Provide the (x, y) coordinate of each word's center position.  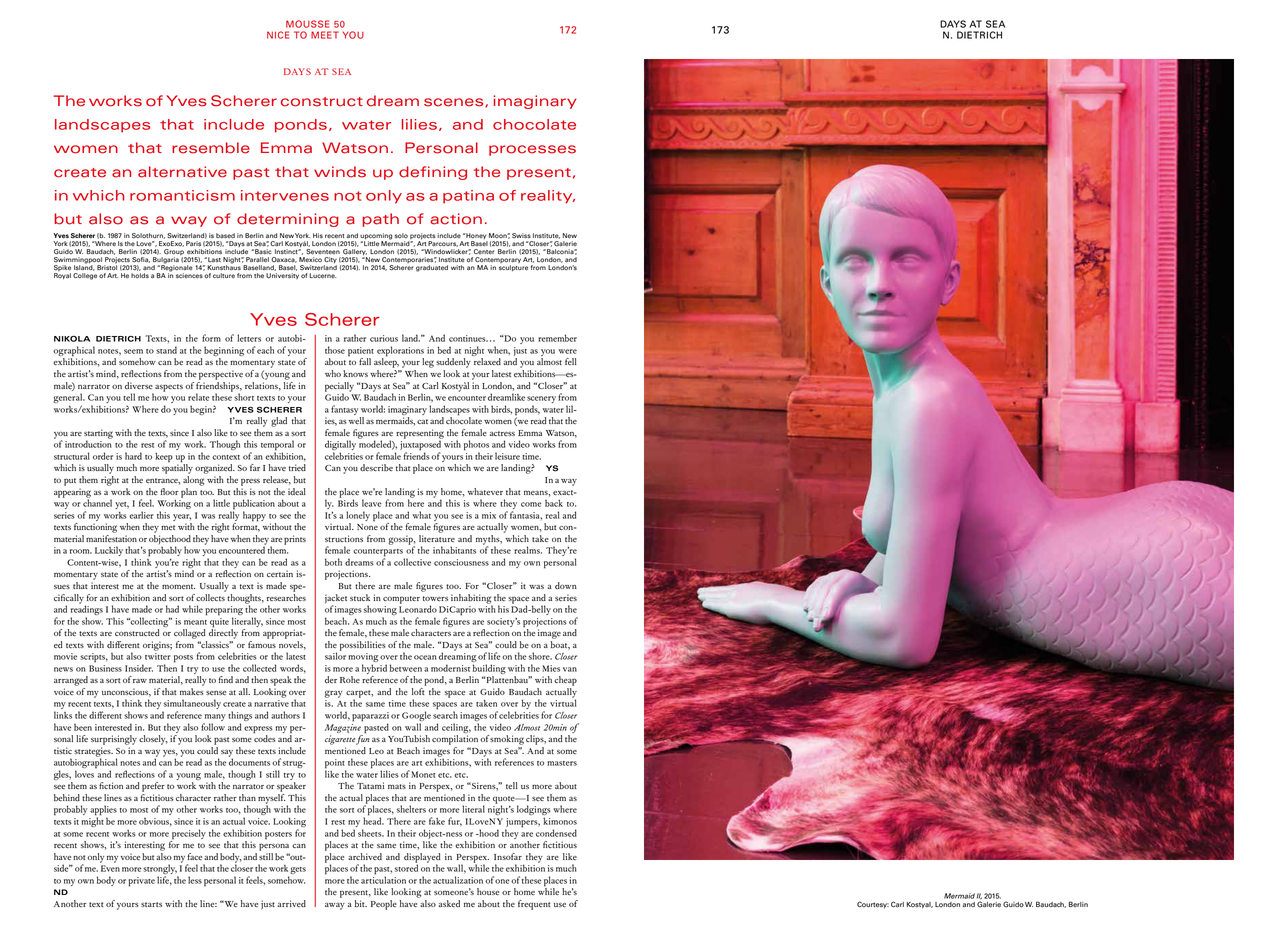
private (141, 882)
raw (140, 681)
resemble (211, 148)
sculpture (513, 268)
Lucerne (322, 276)
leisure (507, 456)
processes (532, 150)
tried (297, 467)
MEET (325, 35)
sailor (335, 655)
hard (133, 456)
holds (140, 275)
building (489, 669)
